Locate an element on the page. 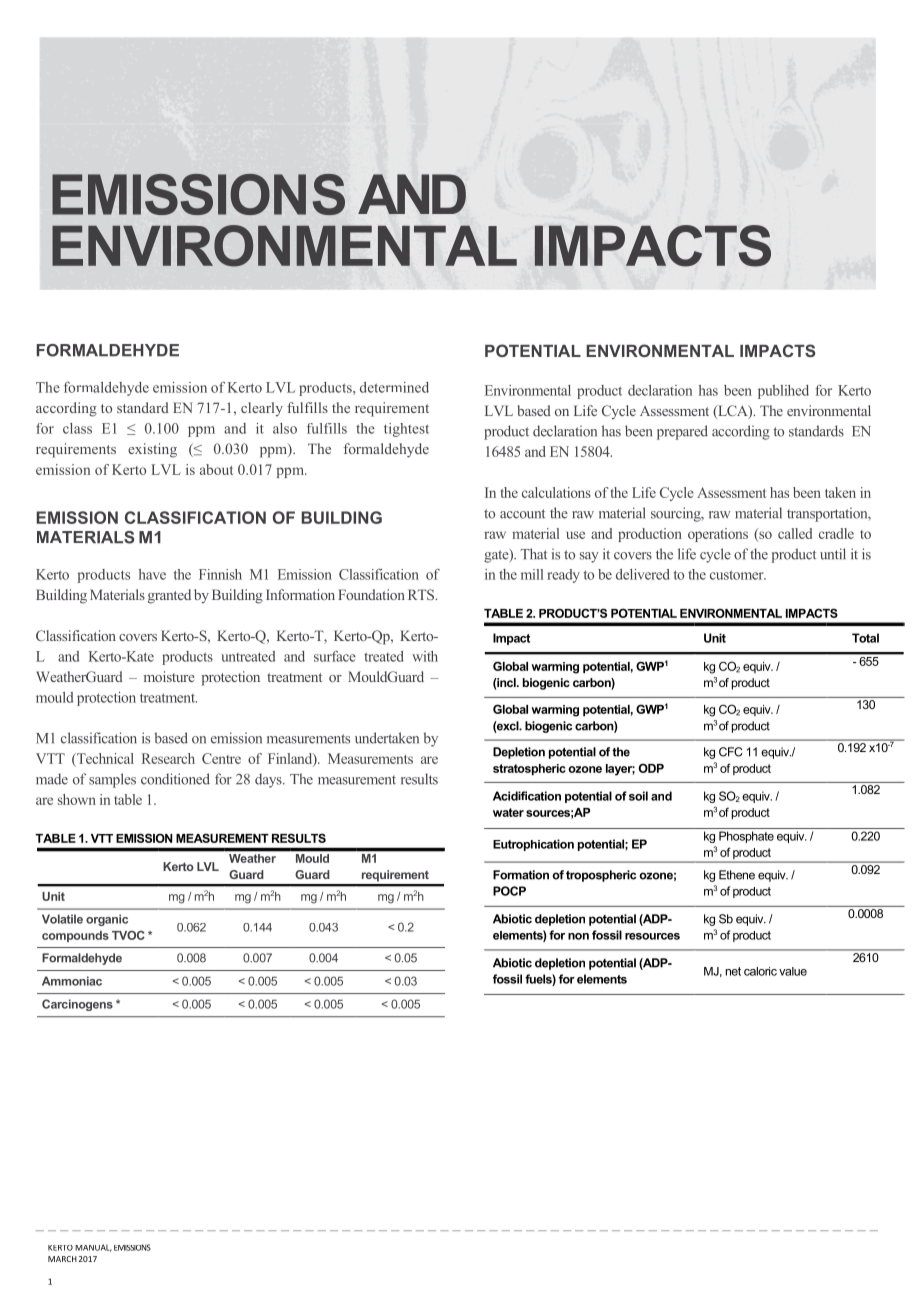 The width and height of the page is (924, 1308). CFC is located at coordinates (731, 752).
